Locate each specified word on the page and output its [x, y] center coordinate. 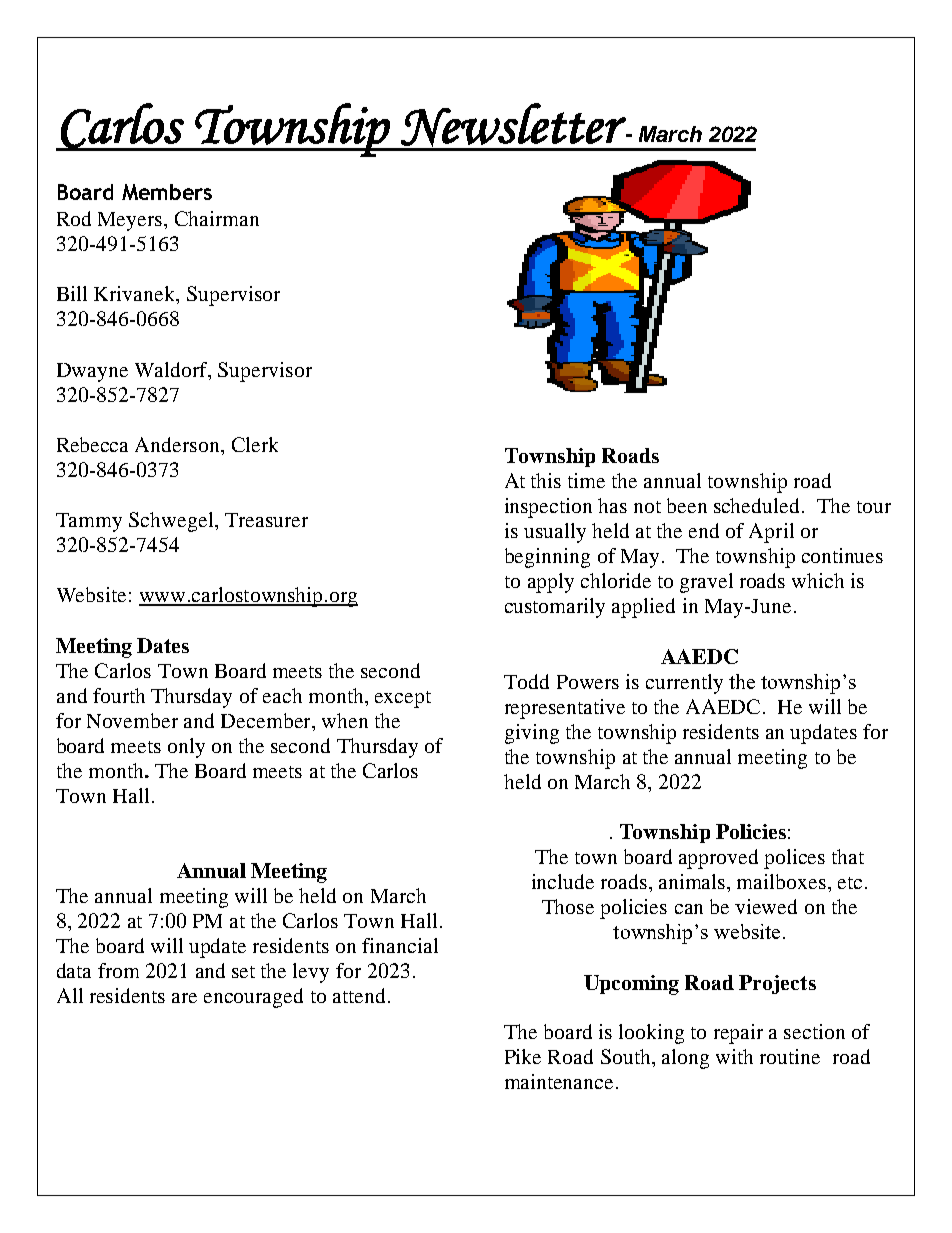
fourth [119, 695]
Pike [523, 1056]
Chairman [217, 218]
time [586, 480]
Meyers [131, 221]
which [818, 580]
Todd [526, 681]
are [184, 998]
